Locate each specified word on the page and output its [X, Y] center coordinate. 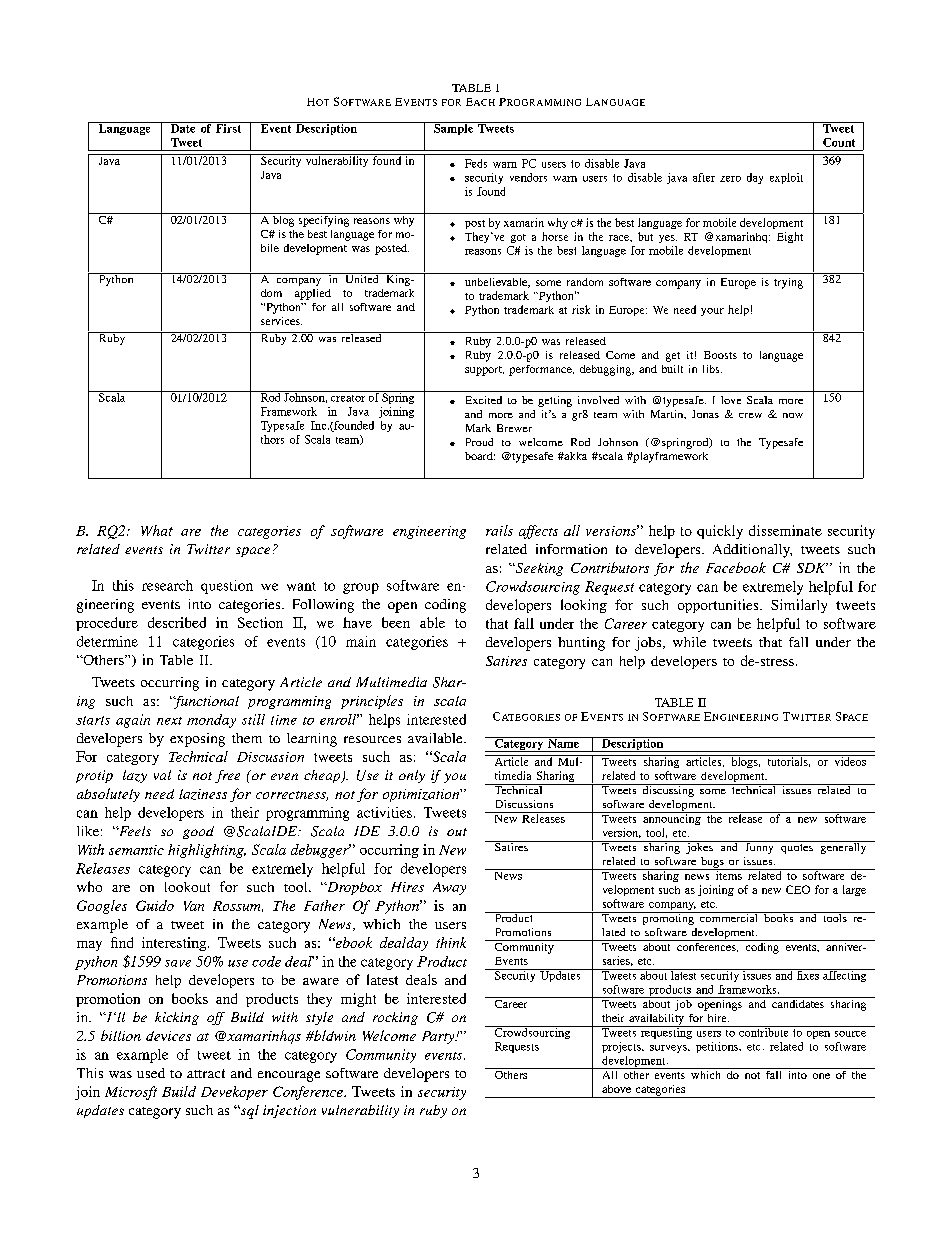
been [396, 622]
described [177, 622]
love [731, 400]
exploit [786, 178]
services [281, 321]
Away [449, 888]
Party [439, 1037]
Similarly [799, 606]
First [228, 127]
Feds [476, 163]
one [821, 1076]
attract [206, 1073]
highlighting [207, 851]
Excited [484, 400]
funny [759, 847]
